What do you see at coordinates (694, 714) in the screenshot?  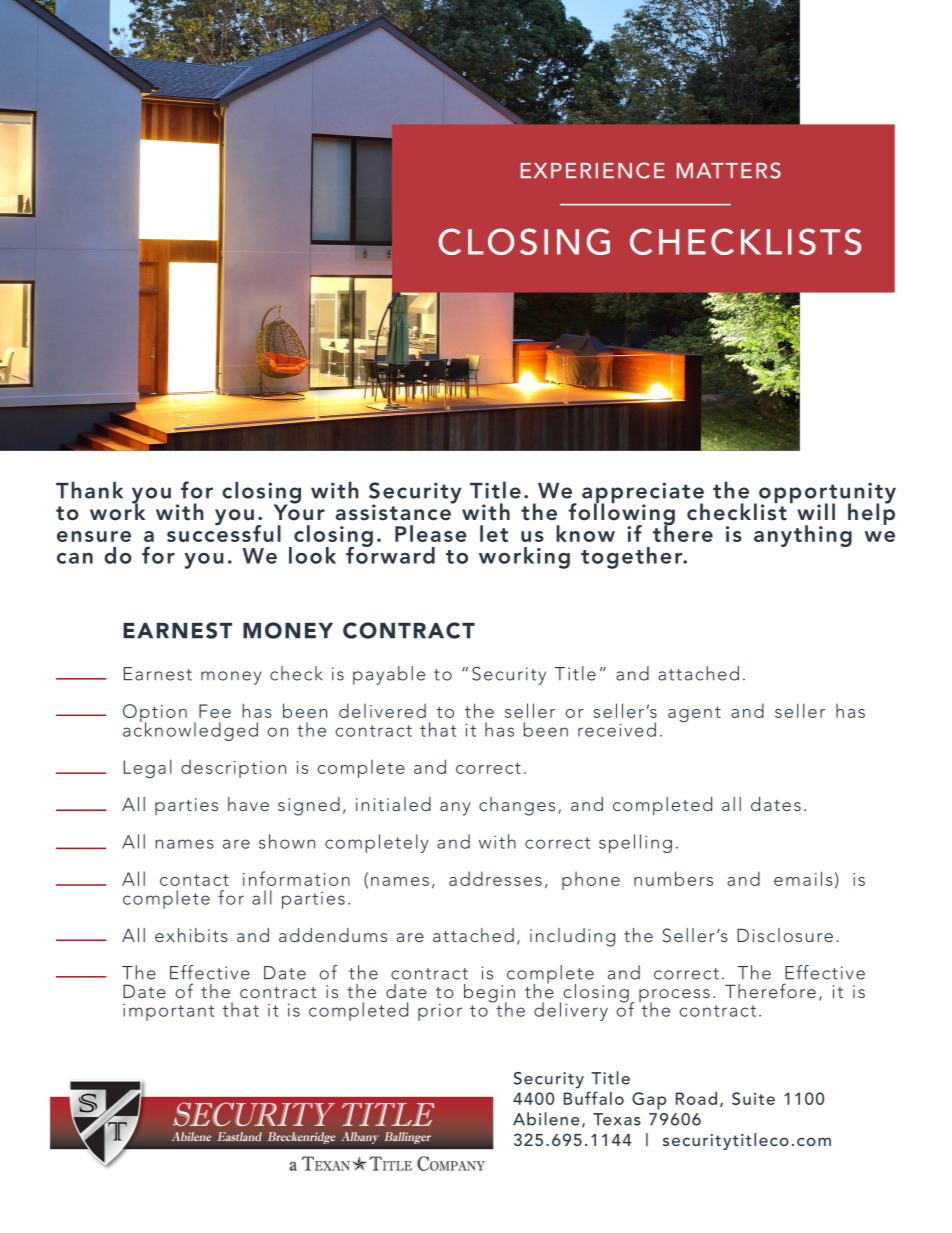 I see `agent` at bounding box center [694, 714].
